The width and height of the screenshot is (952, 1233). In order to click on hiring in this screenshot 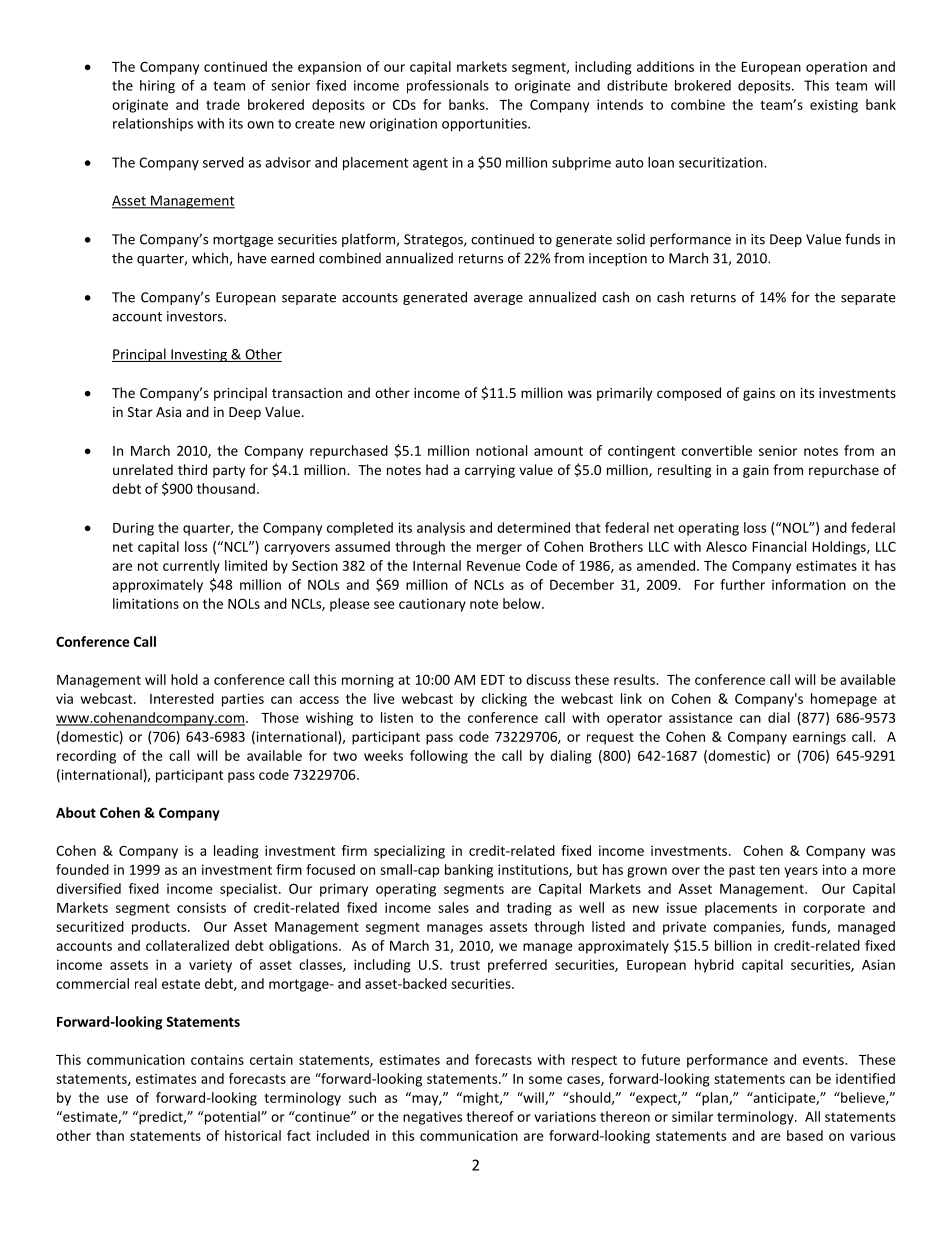, I will do `click(157, 87)`.
